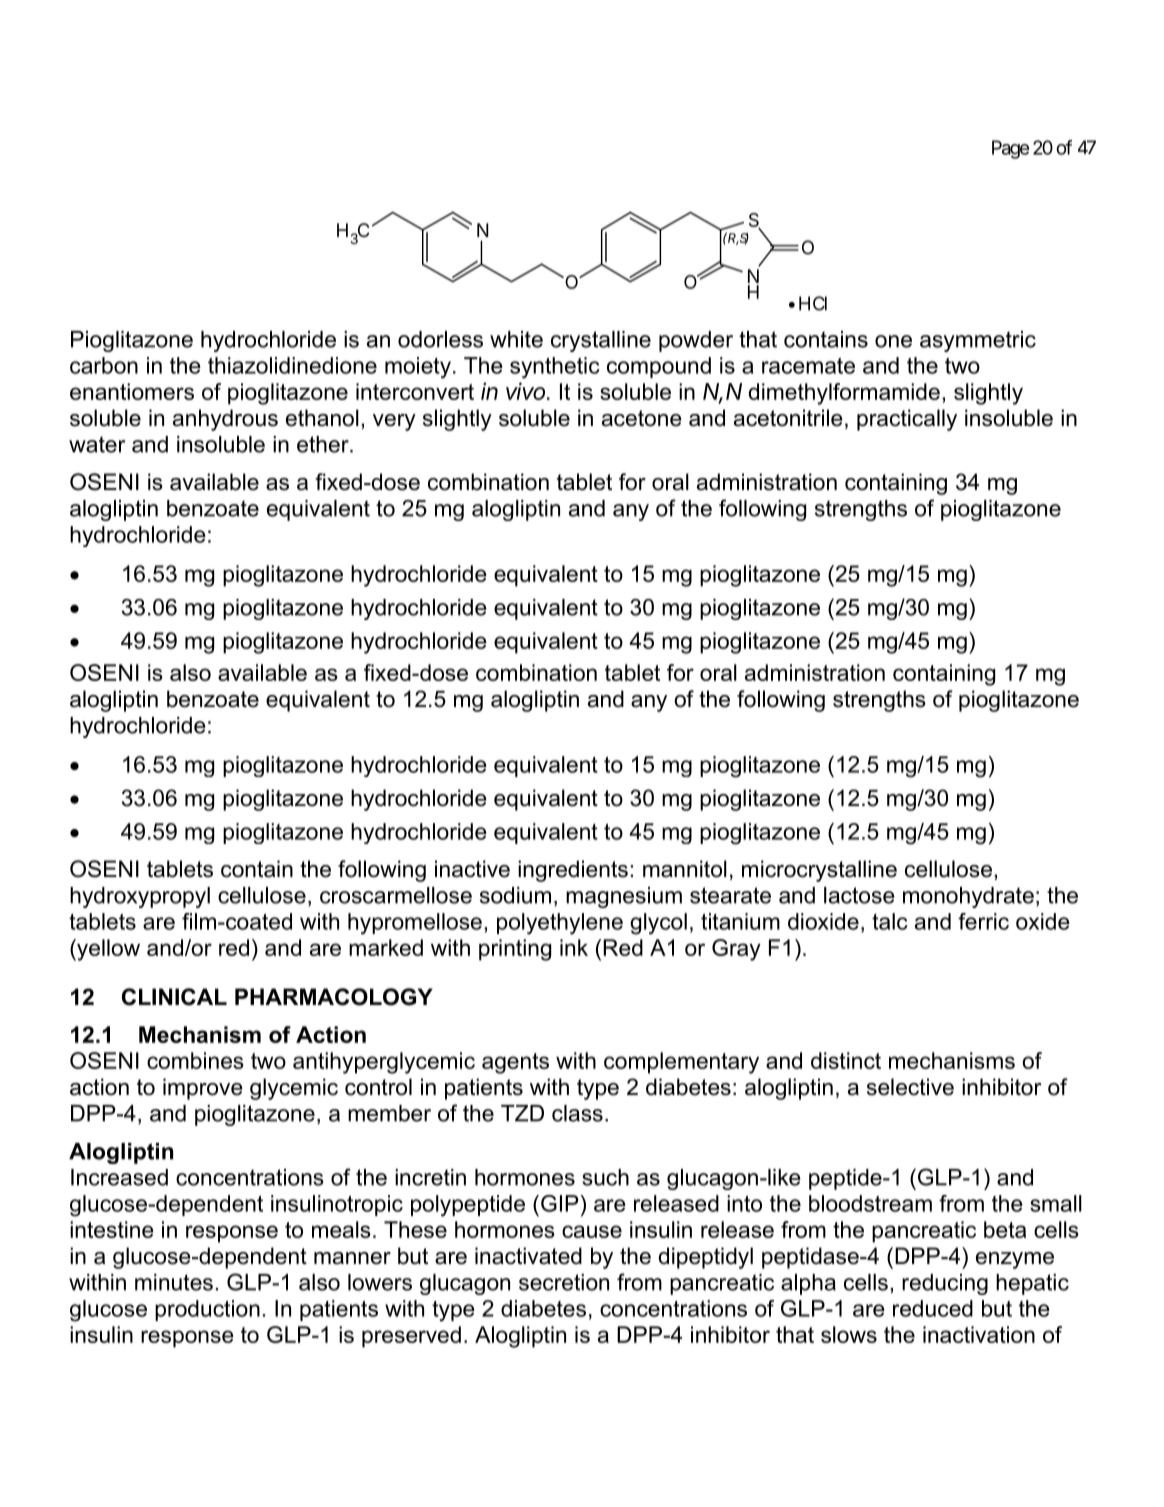 The image size is (1164, 1507). What do you see at coordinates (207, 1310) in the document?
I see `production` at bounding box center [207, 1310].
